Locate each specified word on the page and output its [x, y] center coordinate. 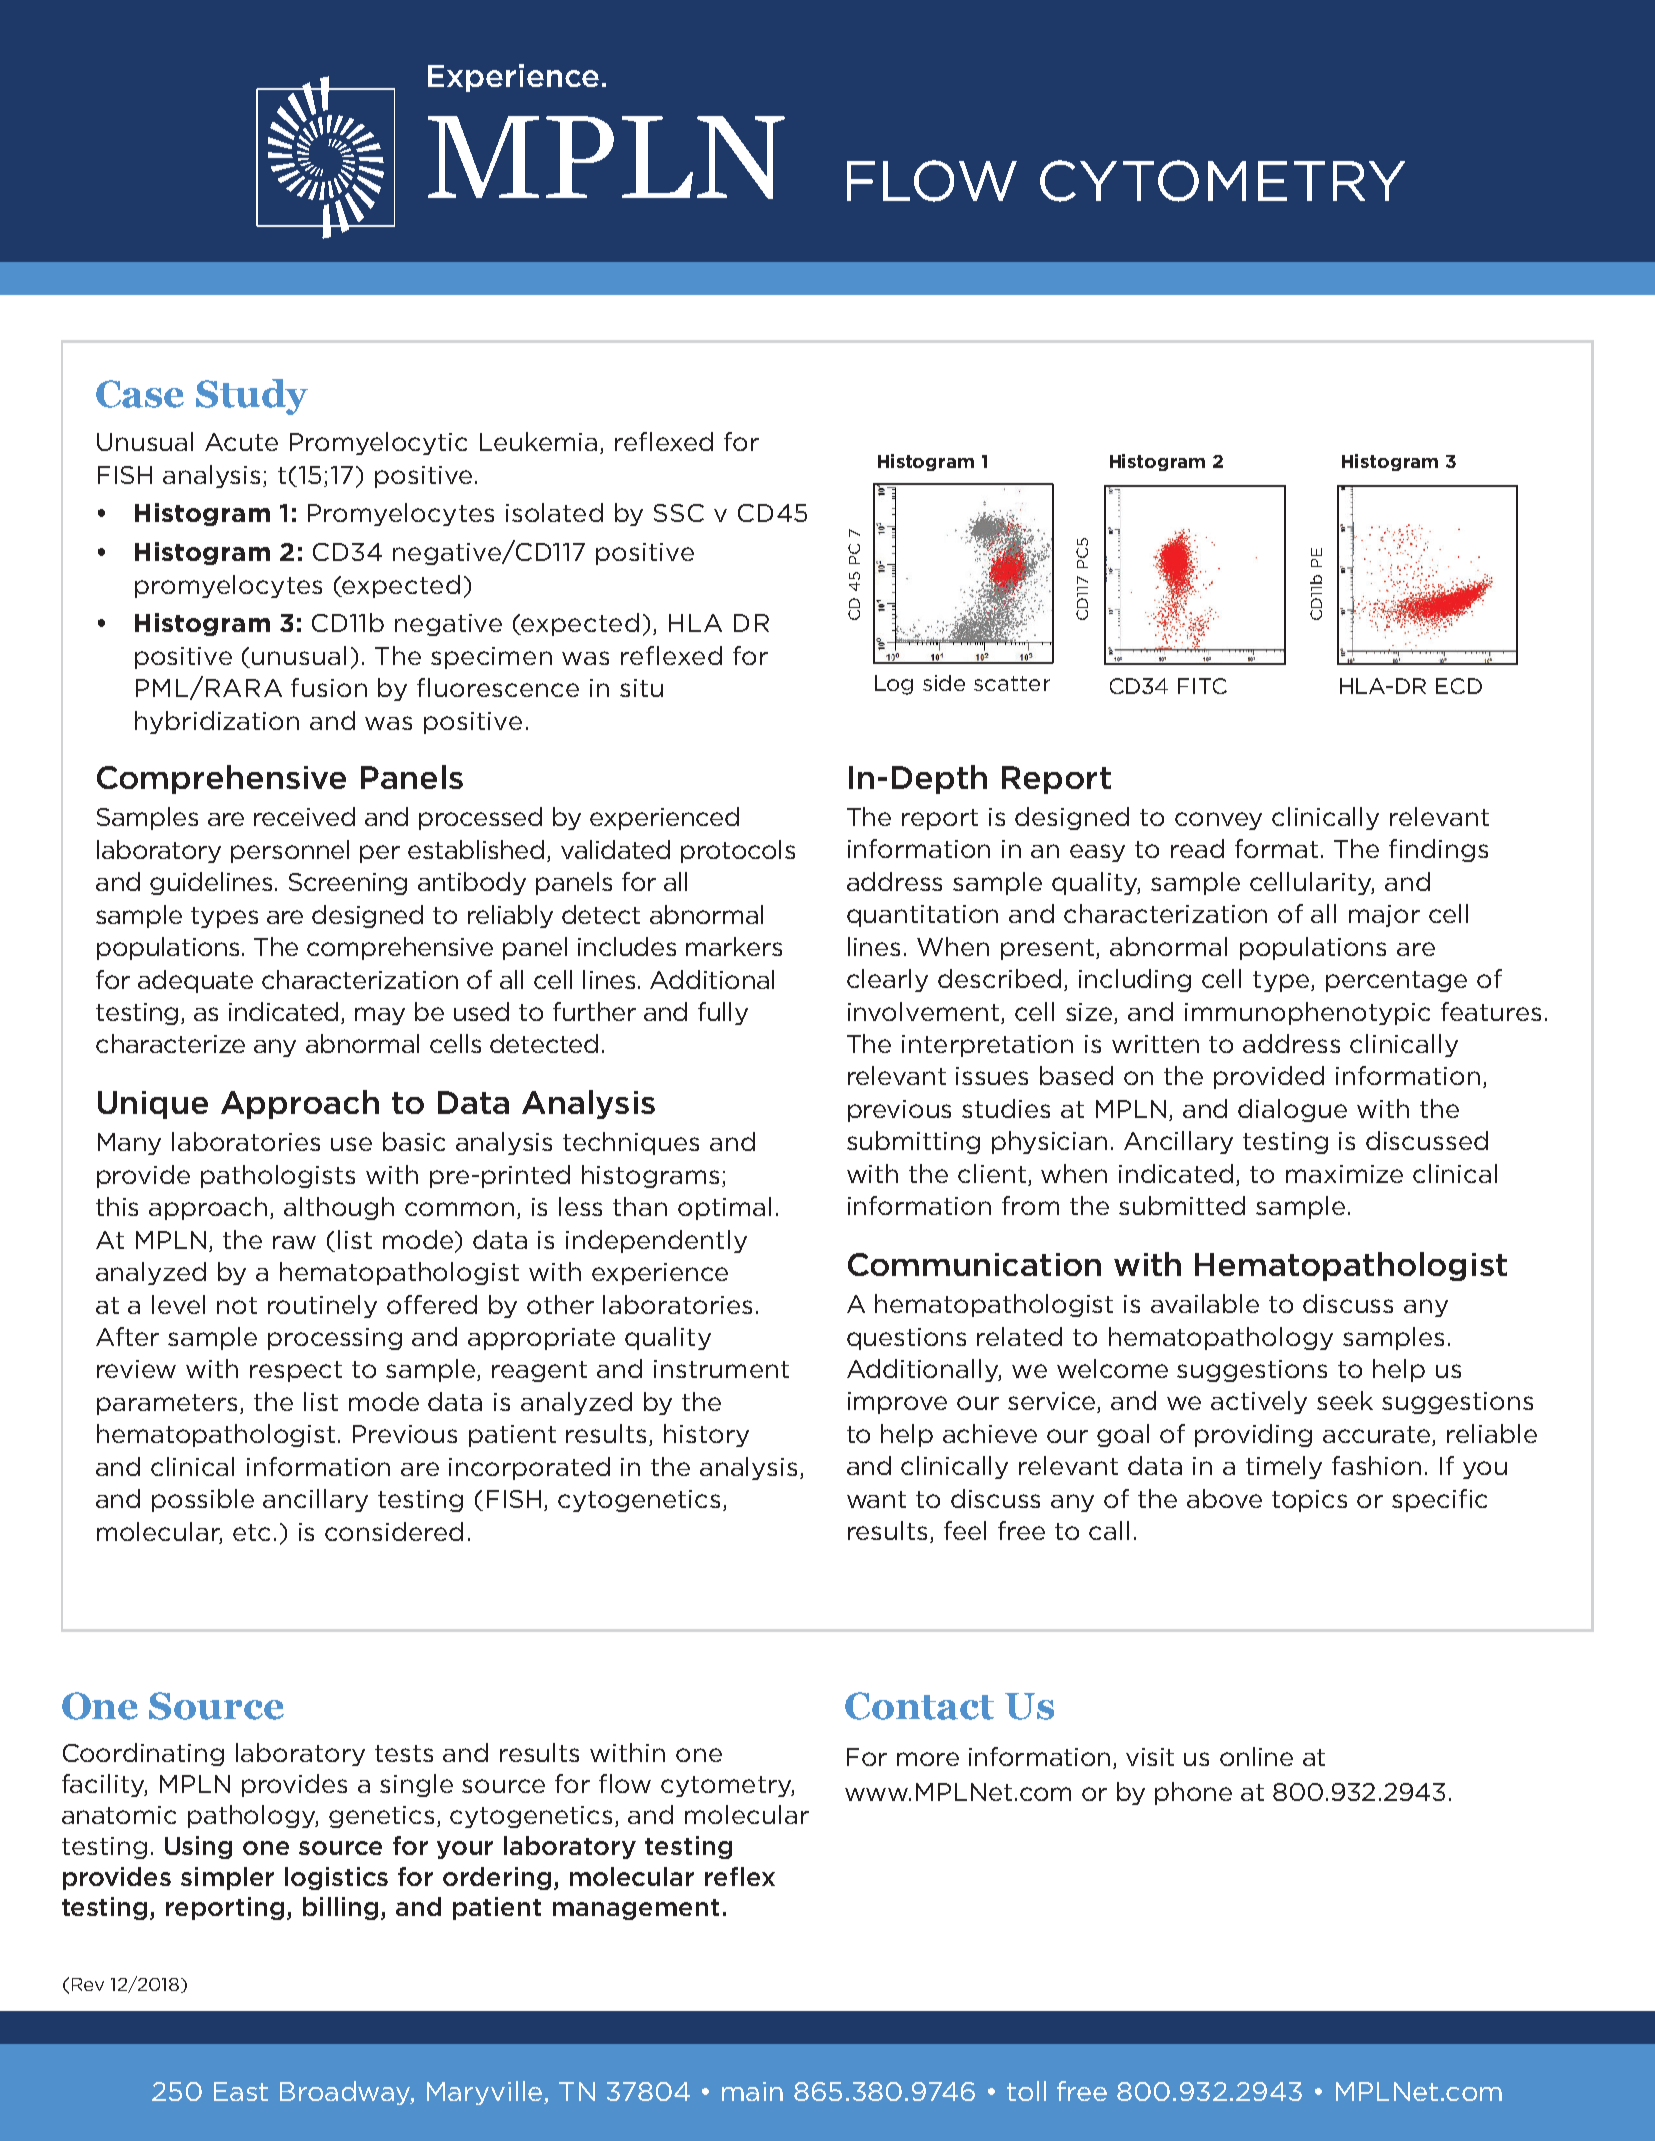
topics [1309, 1501]
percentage [1396, 981]
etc [251, 1532]
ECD [1459, 686]
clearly [887, 980]
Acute [241, 442]
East [241, 2091]
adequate [195, 981]
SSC [679, 513]
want [876, 1499]
